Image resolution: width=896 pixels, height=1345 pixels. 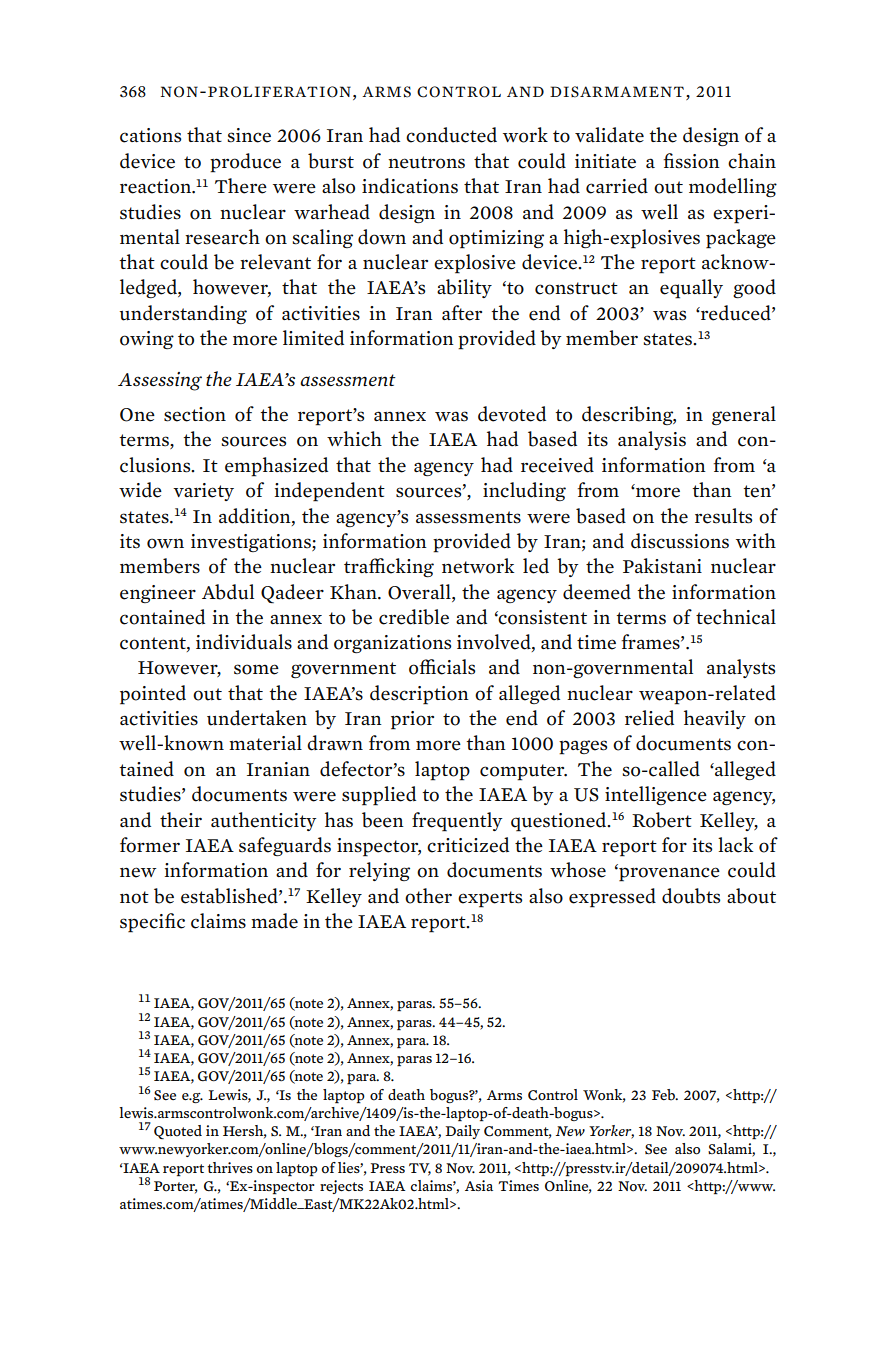 I want to click on analysts, so click(x=741, y=668).
